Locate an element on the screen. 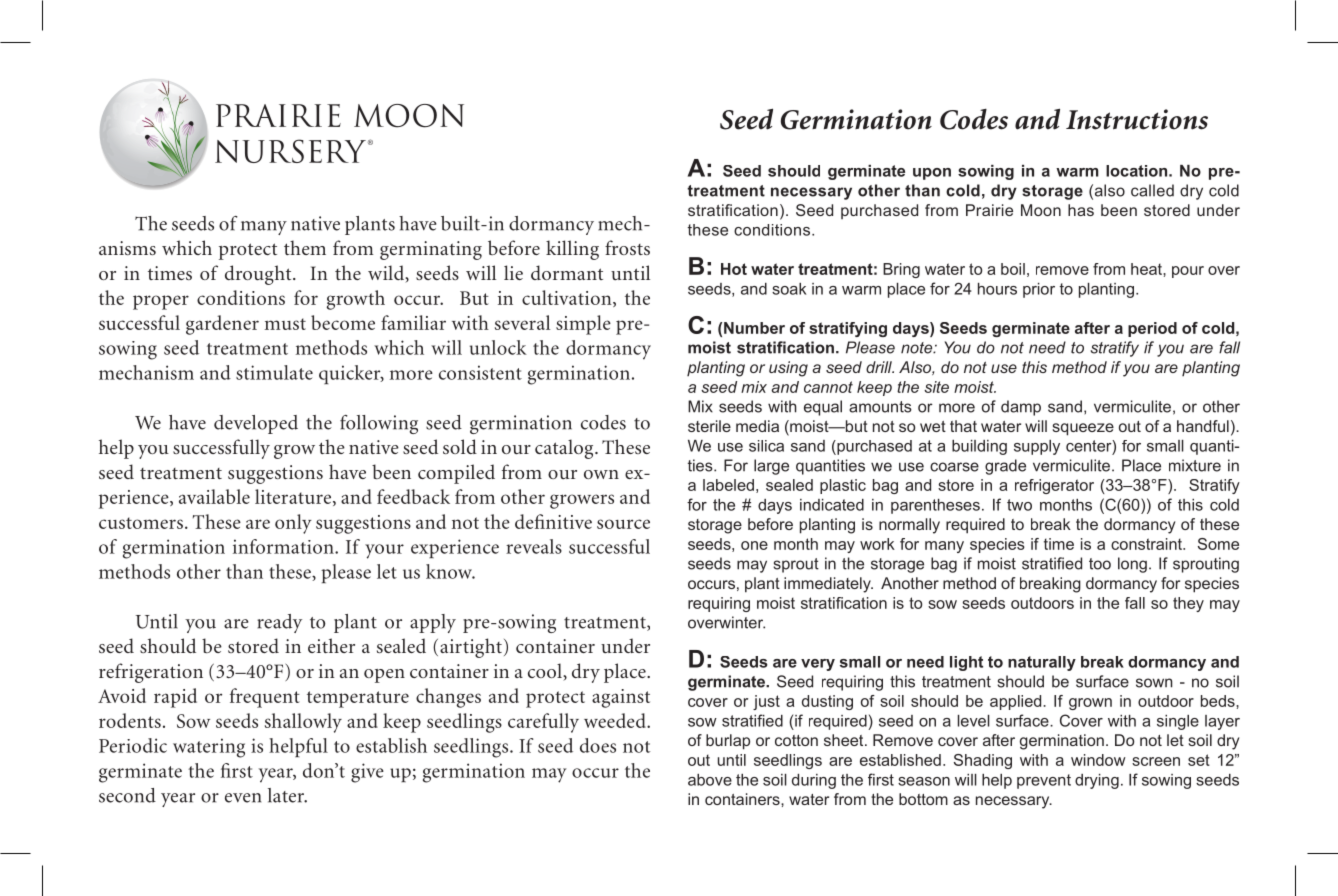 The image size is (1338, 896). supply is located at coordinates (1037, 447).
